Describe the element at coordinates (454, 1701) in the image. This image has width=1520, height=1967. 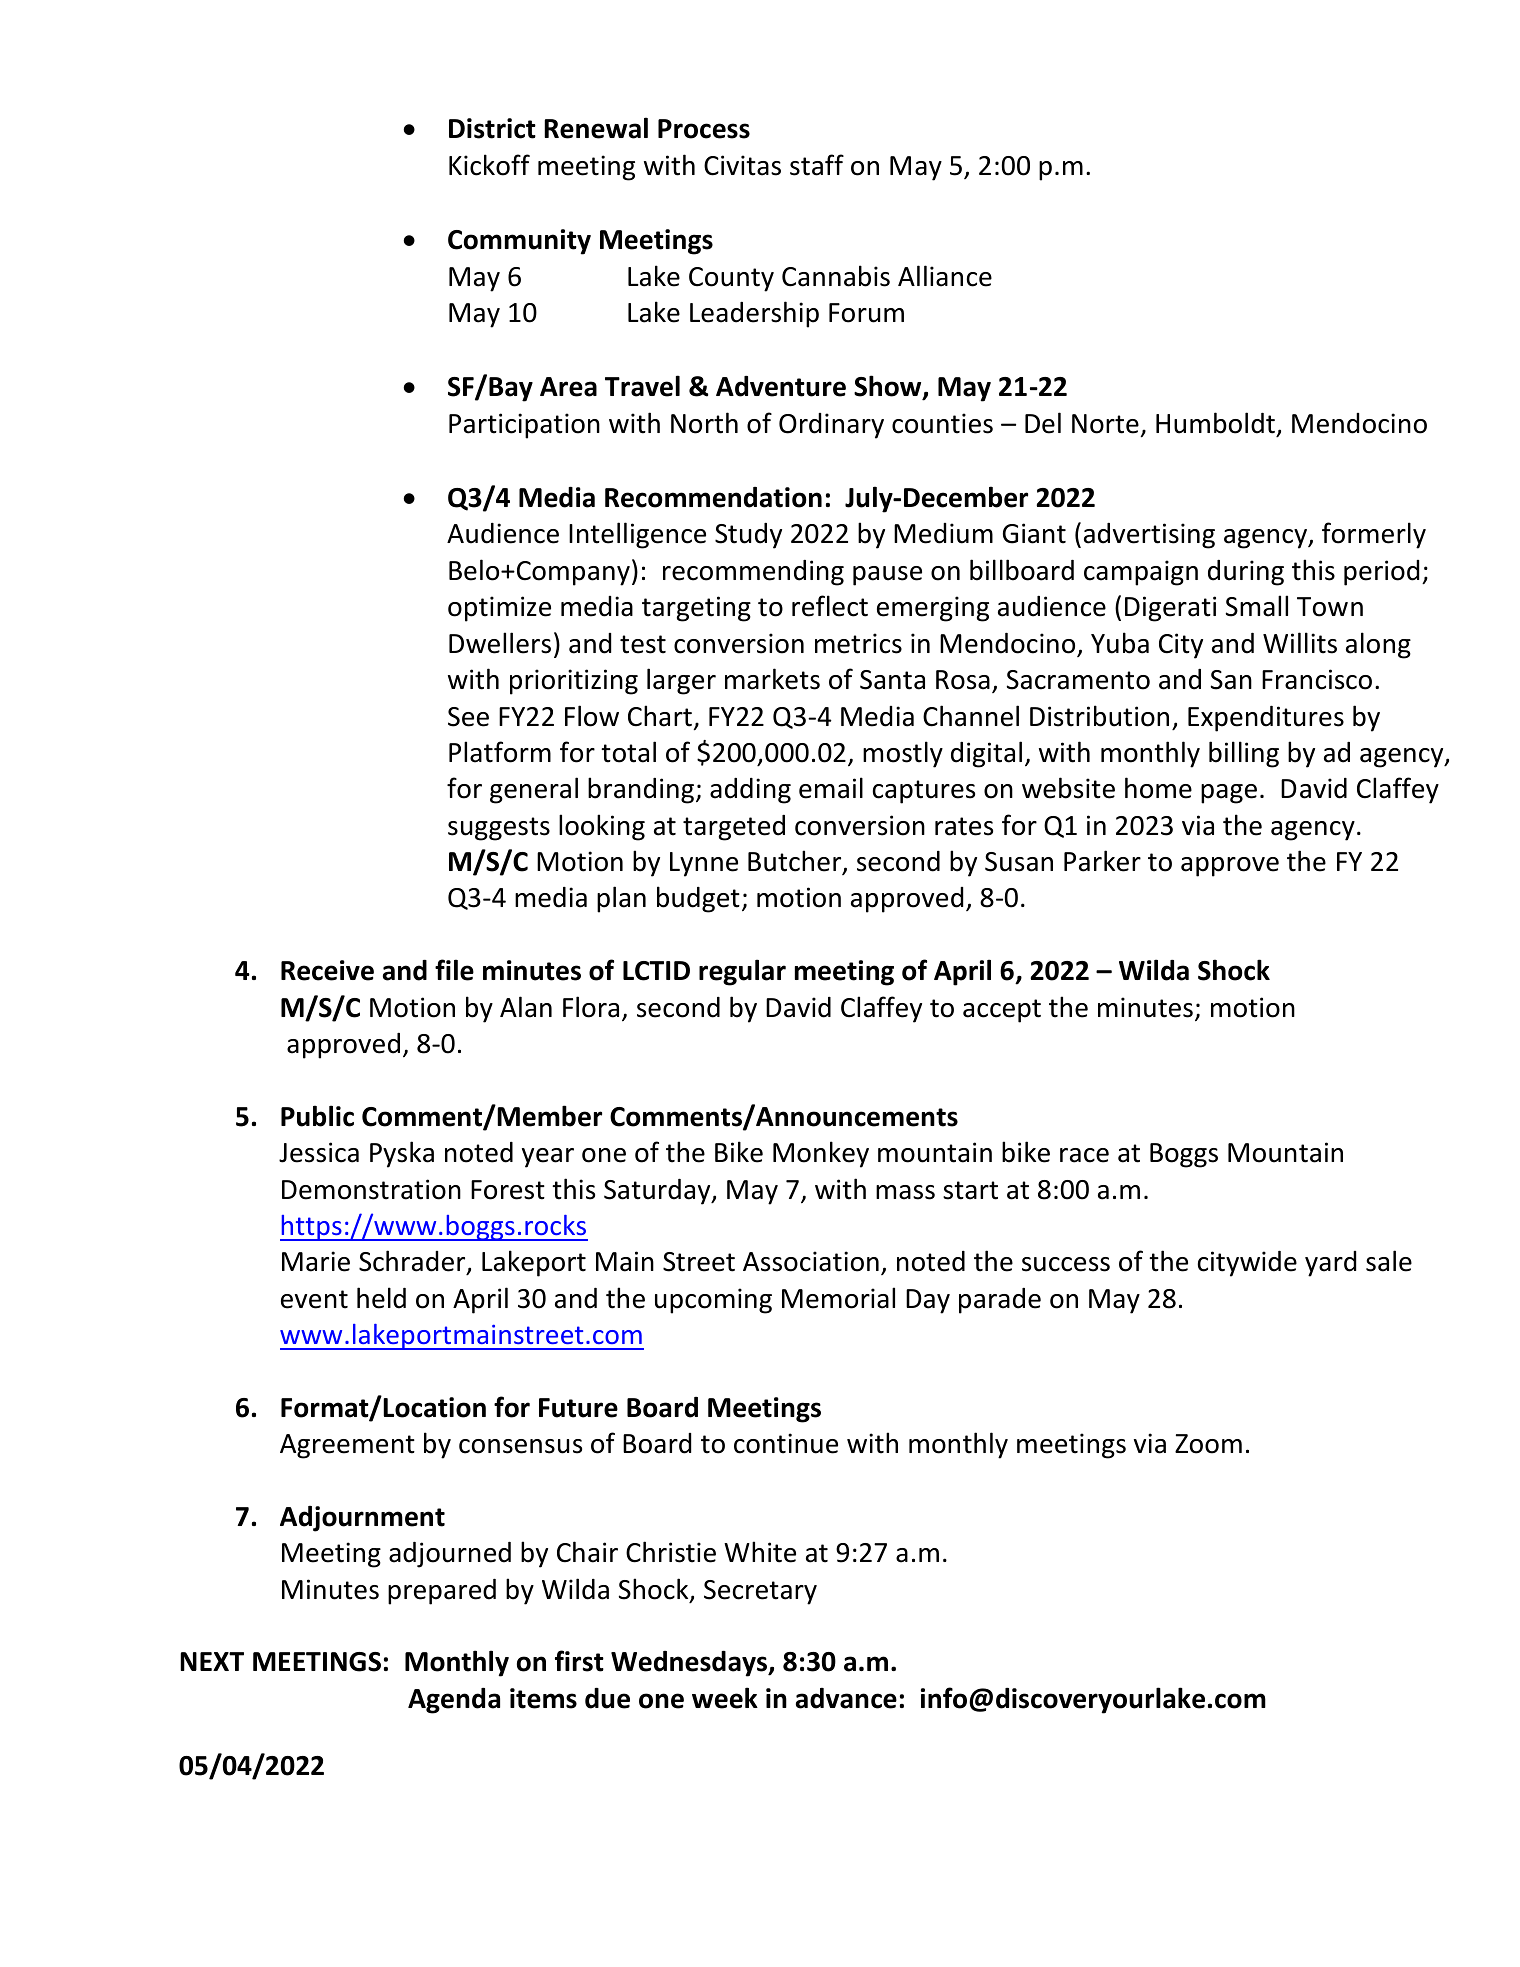
I see `Agenda` at that location.
